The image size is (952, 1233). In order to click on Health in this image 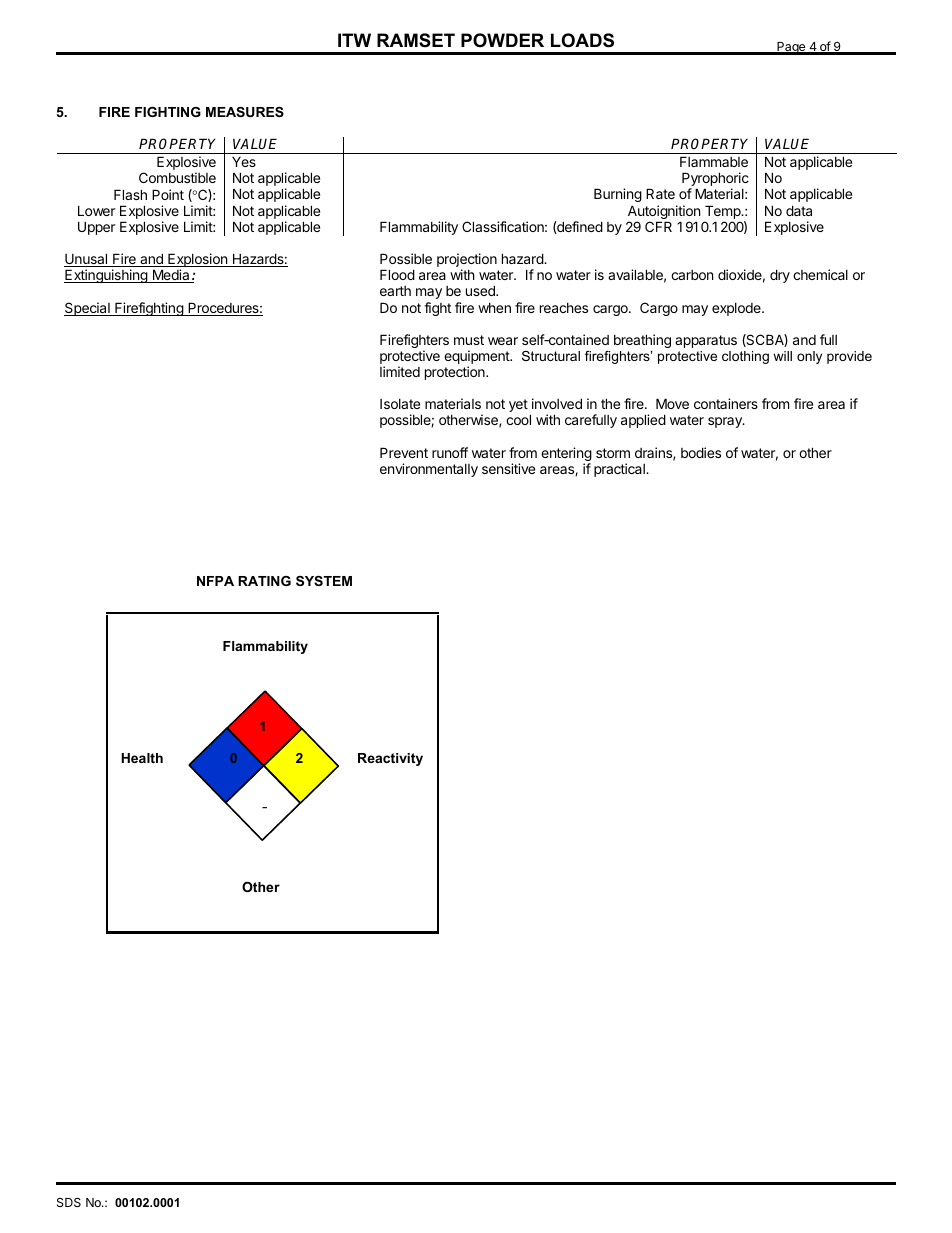, I will do `click(142, 758)`.
